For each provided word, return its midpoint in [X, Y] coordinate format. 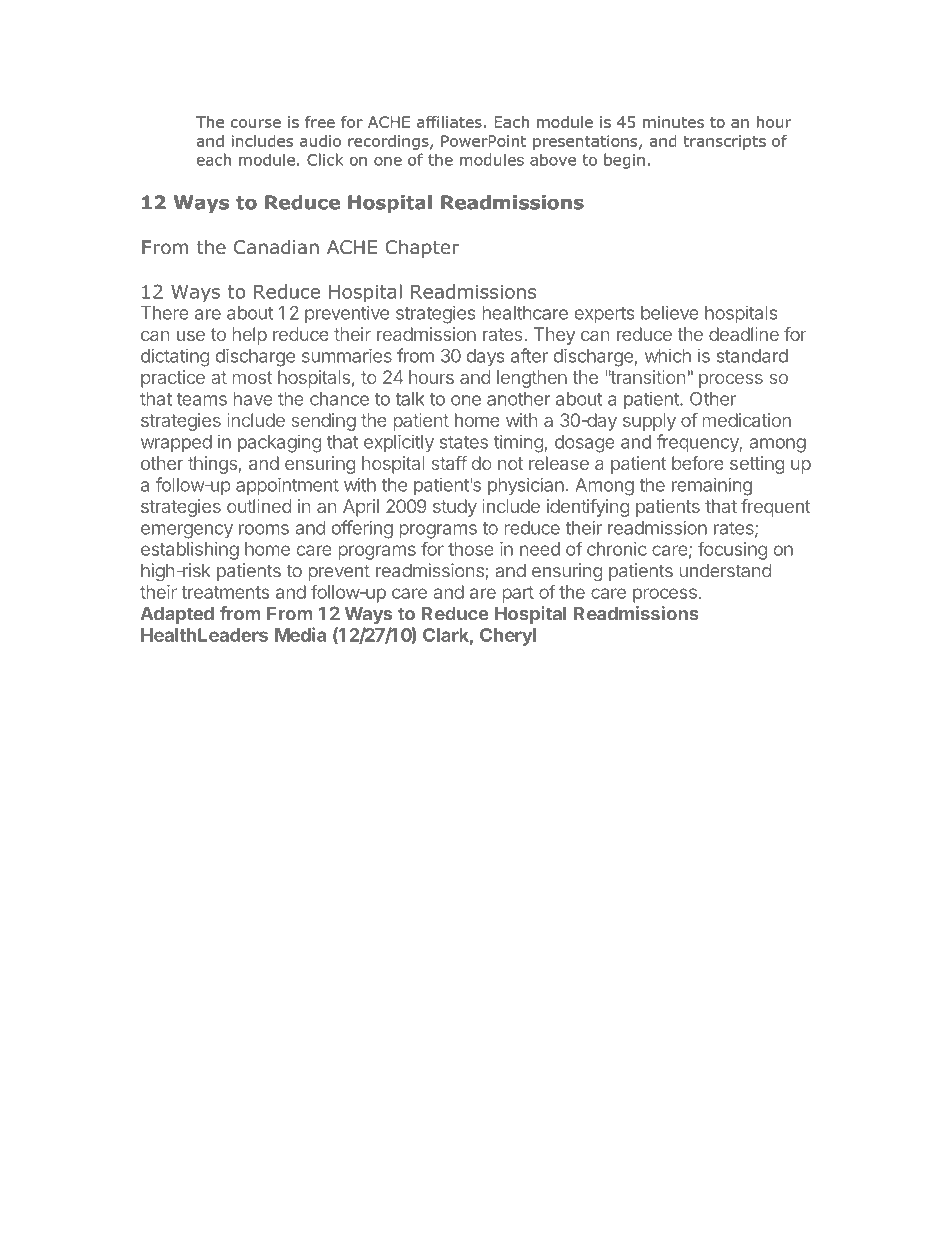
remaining [712, 486]
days [486, 358]
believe [670, 312]
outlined [259, 506]
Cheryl [508, 637]
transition [647, 377]
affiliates [449, 122]
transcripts [724, 142]
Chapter [422, 249]
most [253, 377]
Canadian [276, 247]
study [455, 508]
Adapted [177, 615]
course [256, 123]
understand [725, 570]
